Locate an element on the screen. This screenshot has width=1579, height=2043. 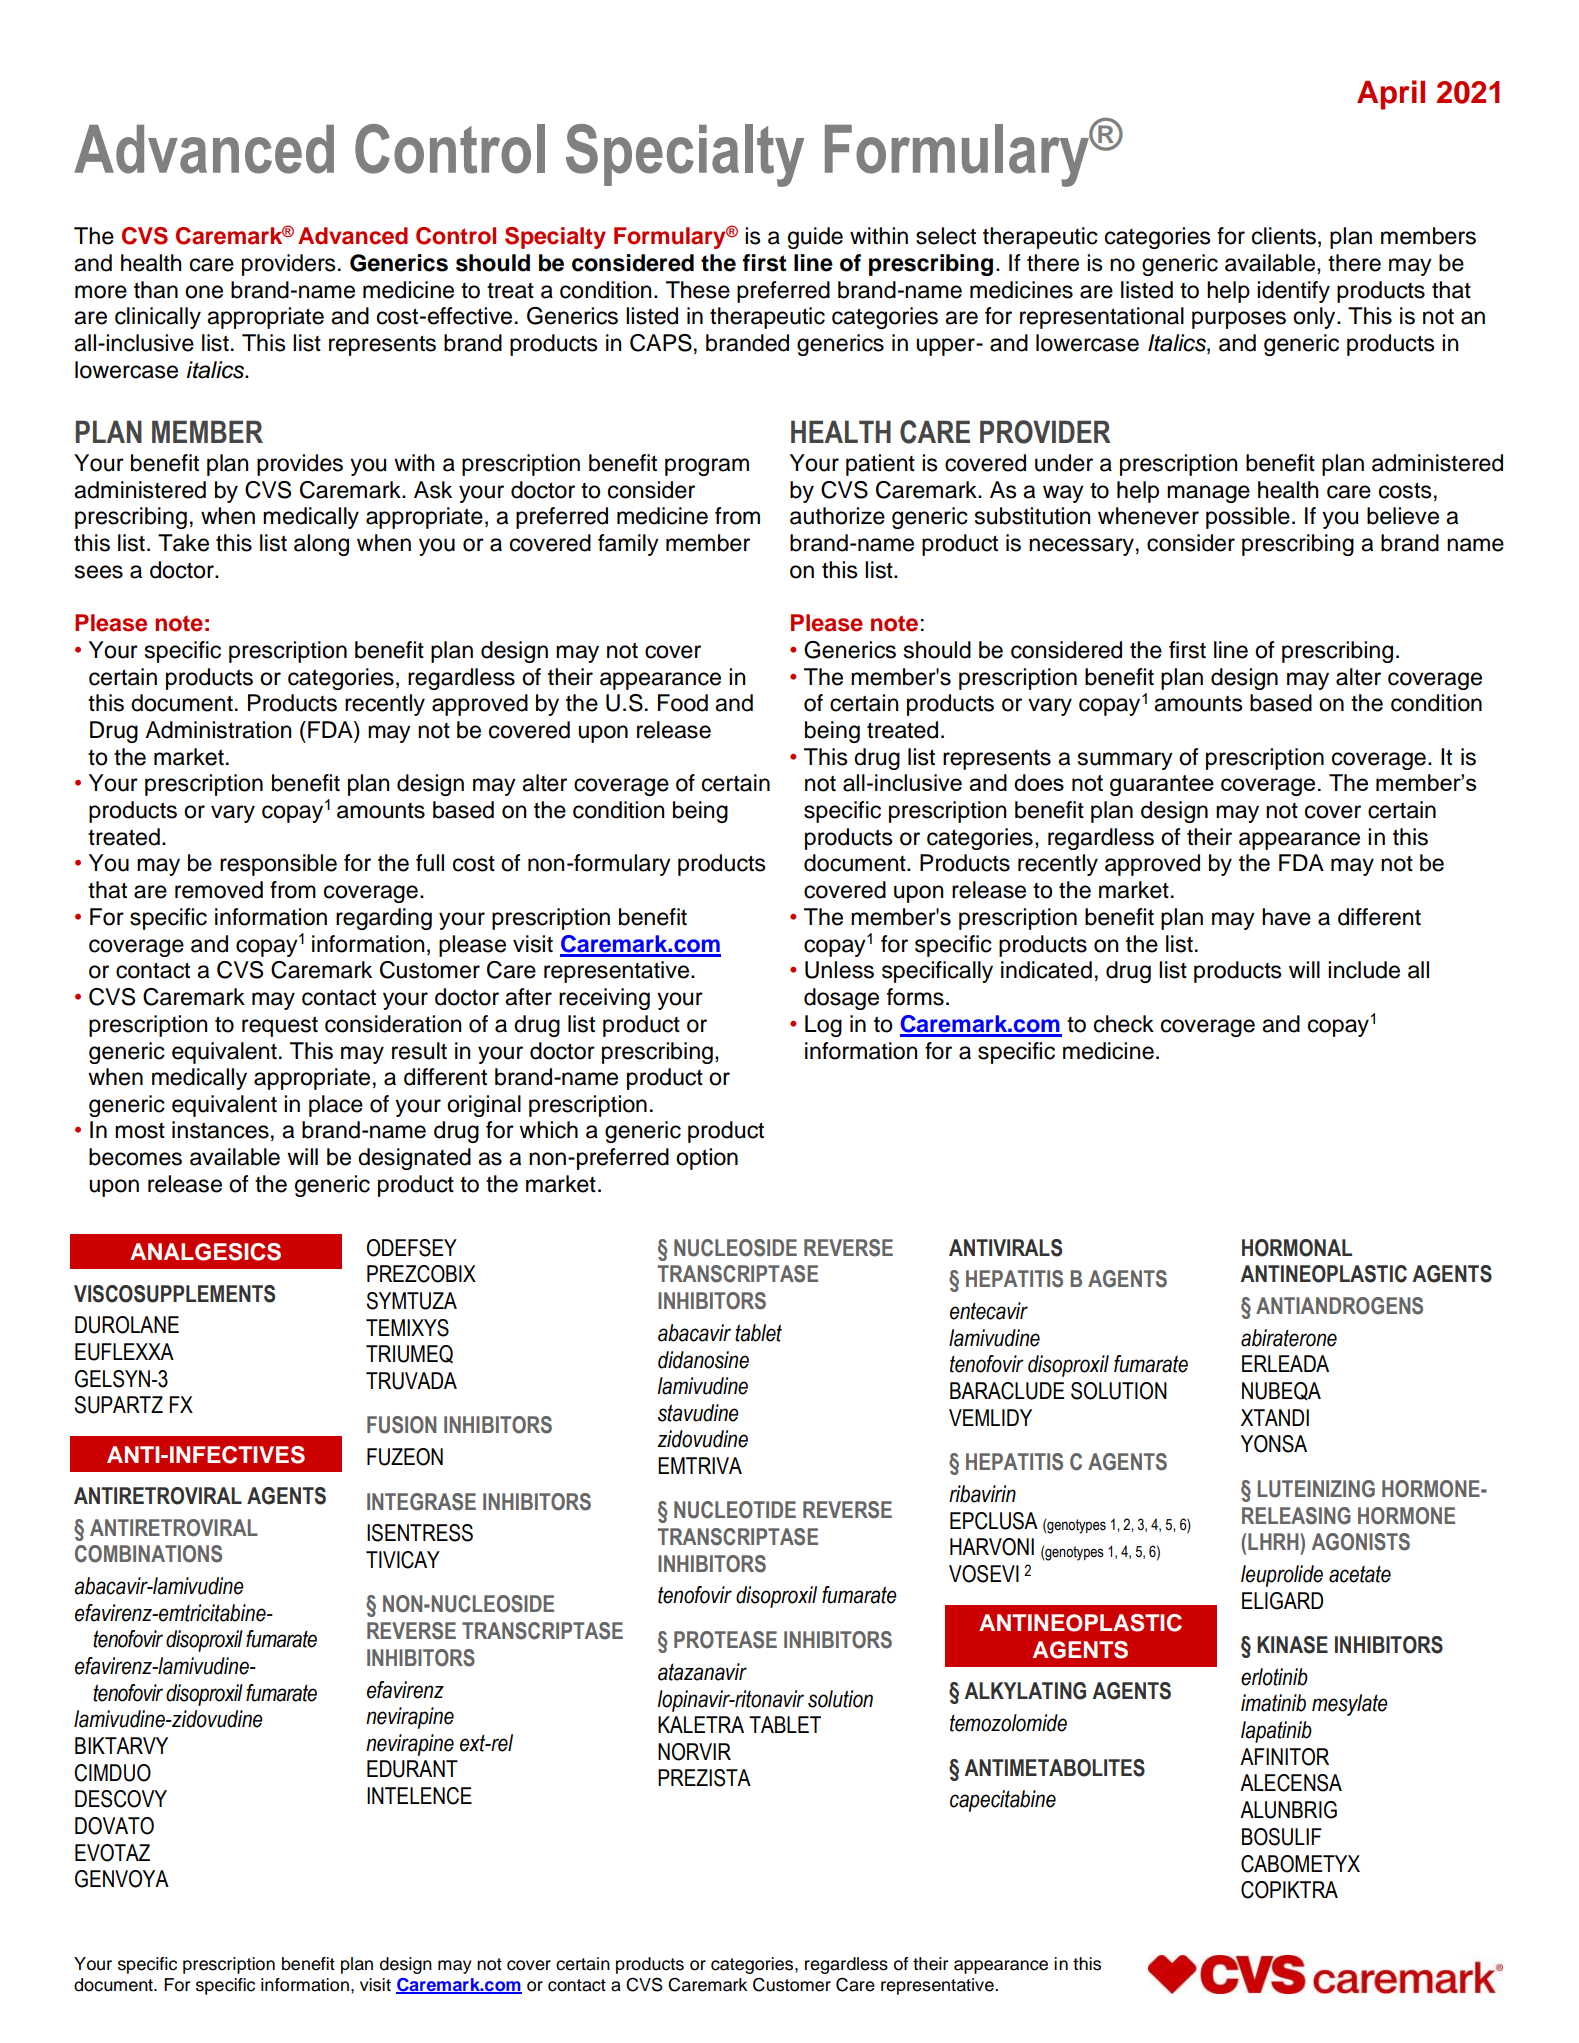
guide is located at coordinates (815, 238).
